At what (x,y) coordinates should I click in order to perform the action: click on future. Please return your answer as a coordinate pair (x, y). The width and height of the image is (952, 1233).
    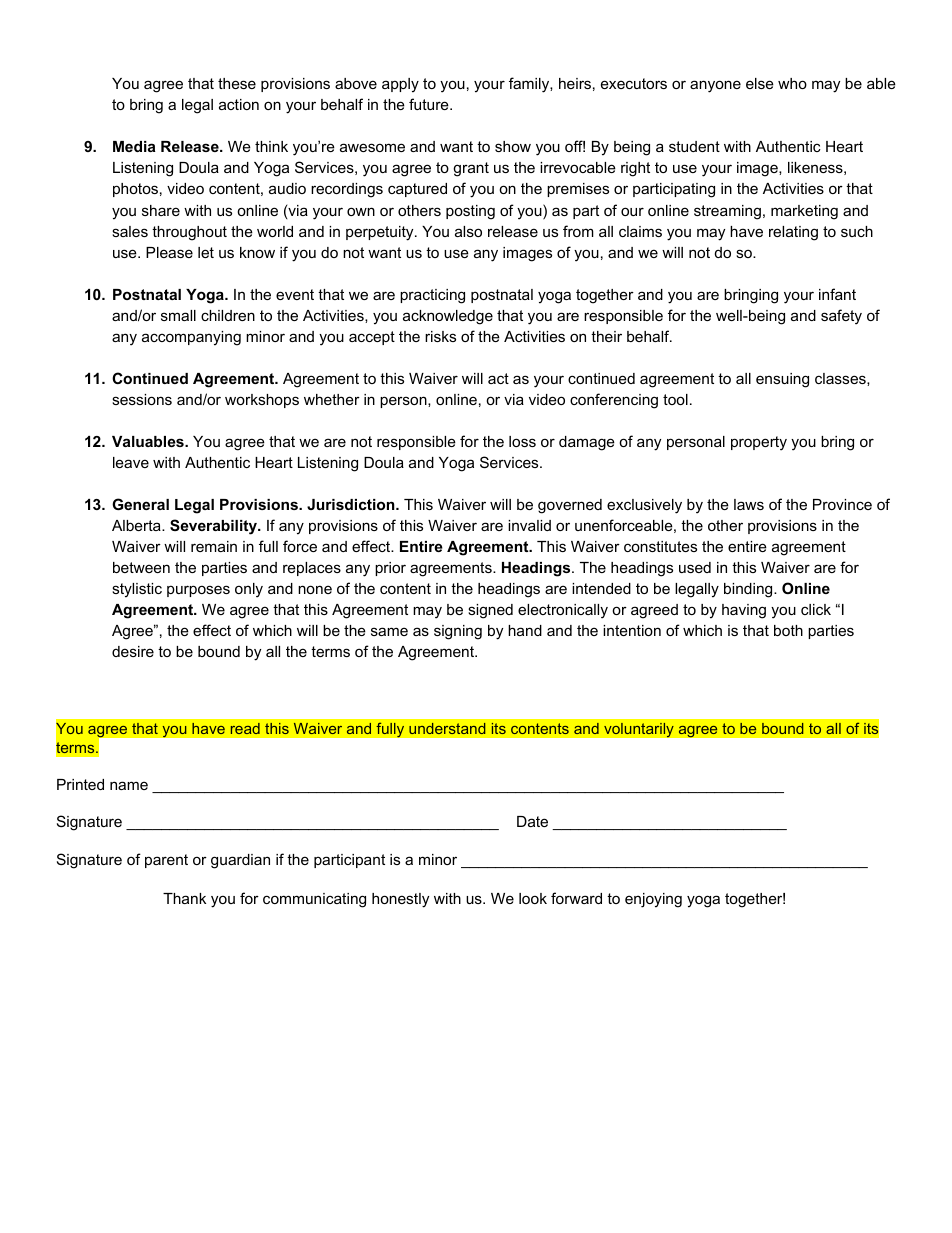
    Looking at the image, I should click on (430, 104).
